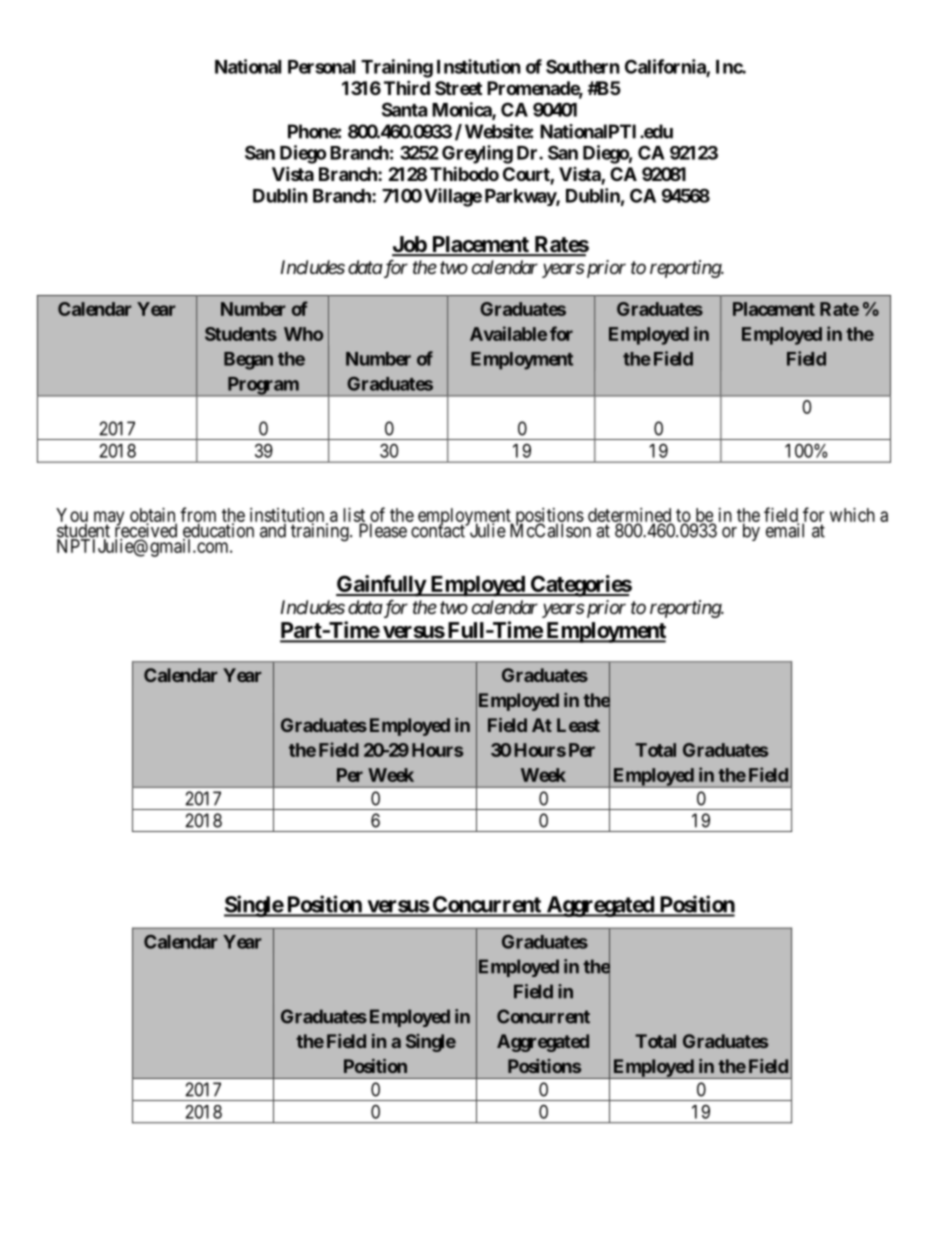 The width and height of the screenshot is (952, 1233). I want to click on Street, so click(458, 88).
